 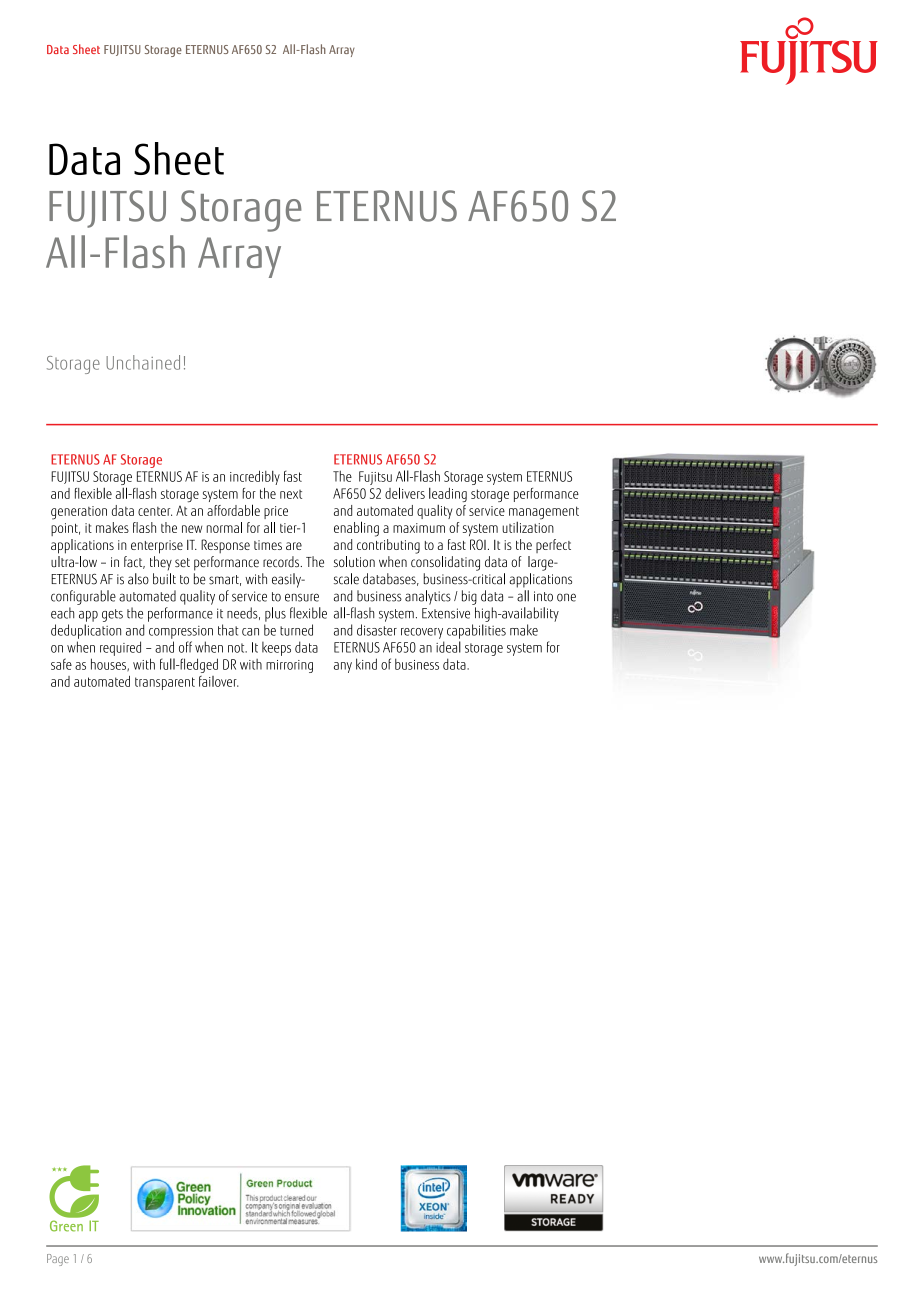 What do you see at coordinates (143, 362) in the screenshot?
I see `Unchained` at bounding box center [143, 362].
